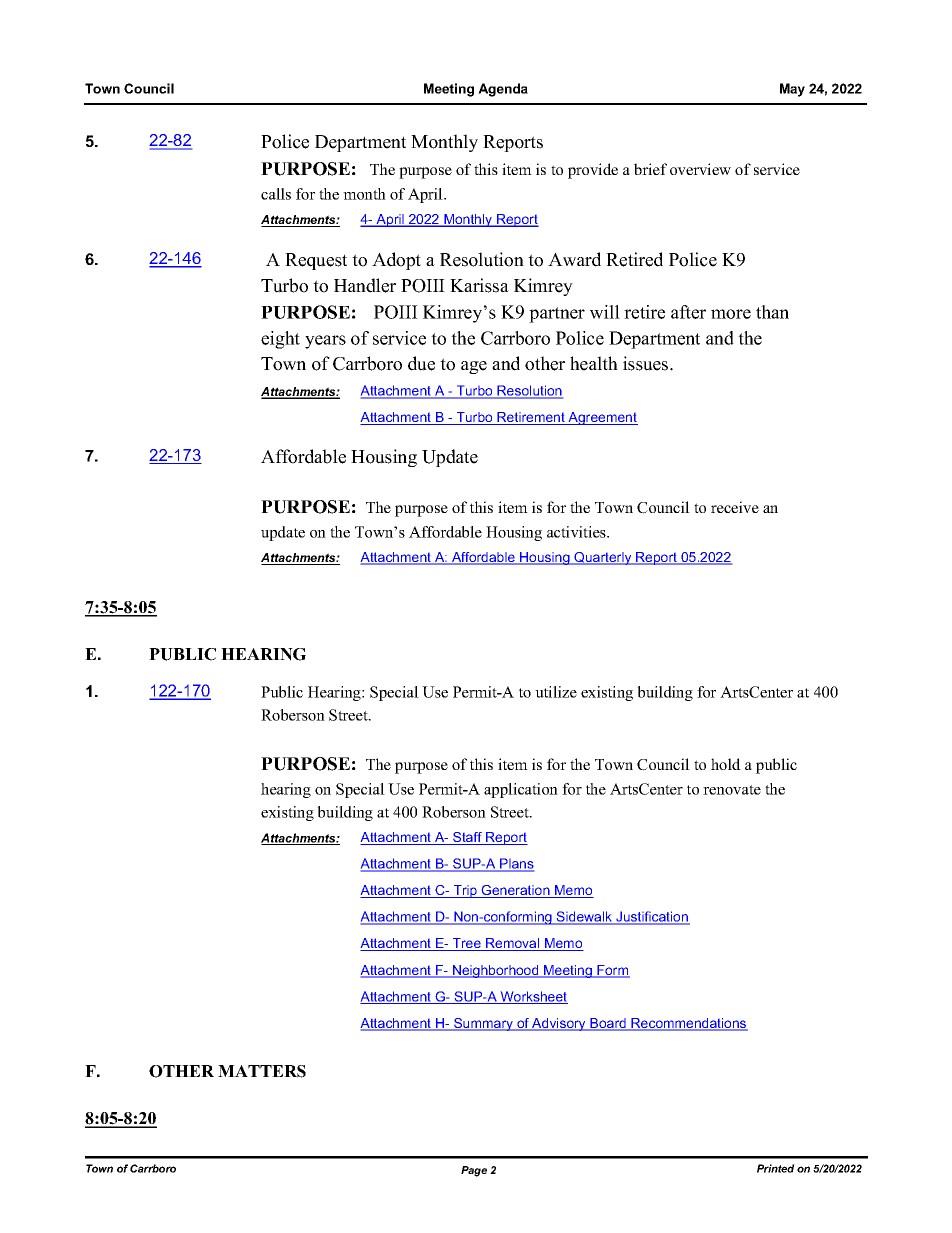 The image size is (952, 1233). What do you see at coordinates (735, 507) in the image?
I see `receive` at bounding box center [735, 507].
